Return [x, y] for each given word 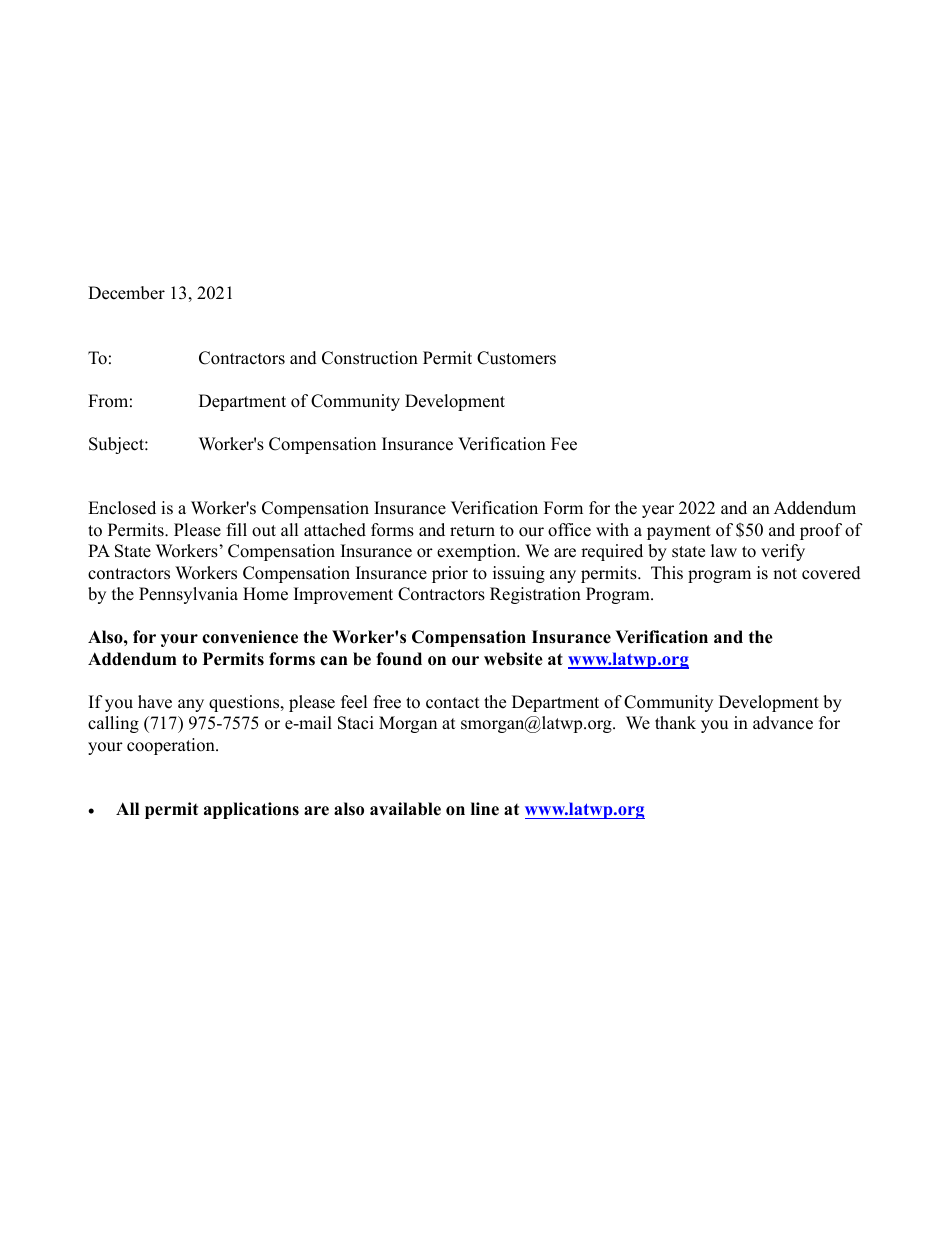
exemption [478, 552]
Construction [370, 358]
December [126, 293]
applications [251, 810]
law [724, 550]
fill [237, 529]
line [485, 809]
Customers [516, 358]
